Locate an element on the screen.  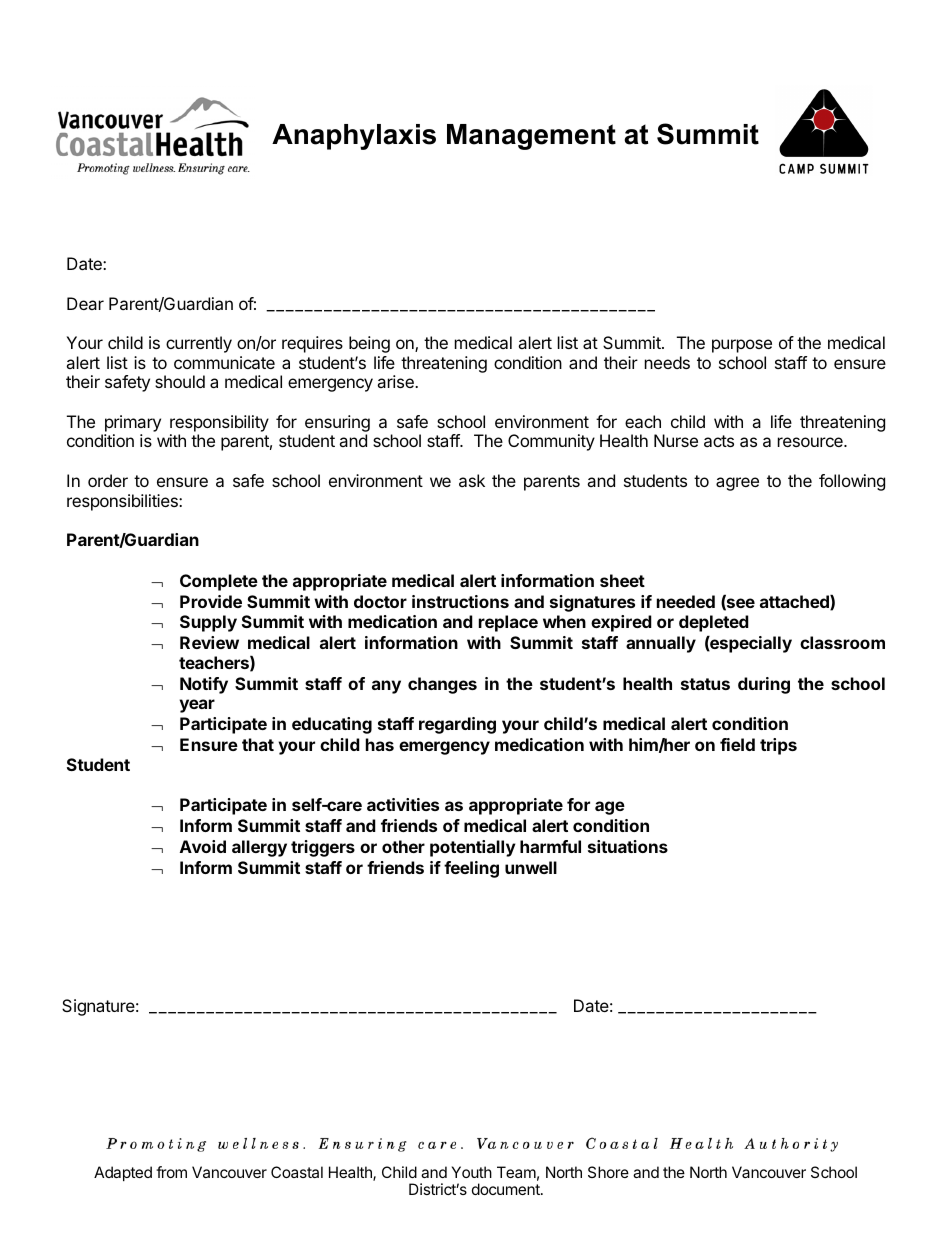
trips is located at coordinates (778, 746).
